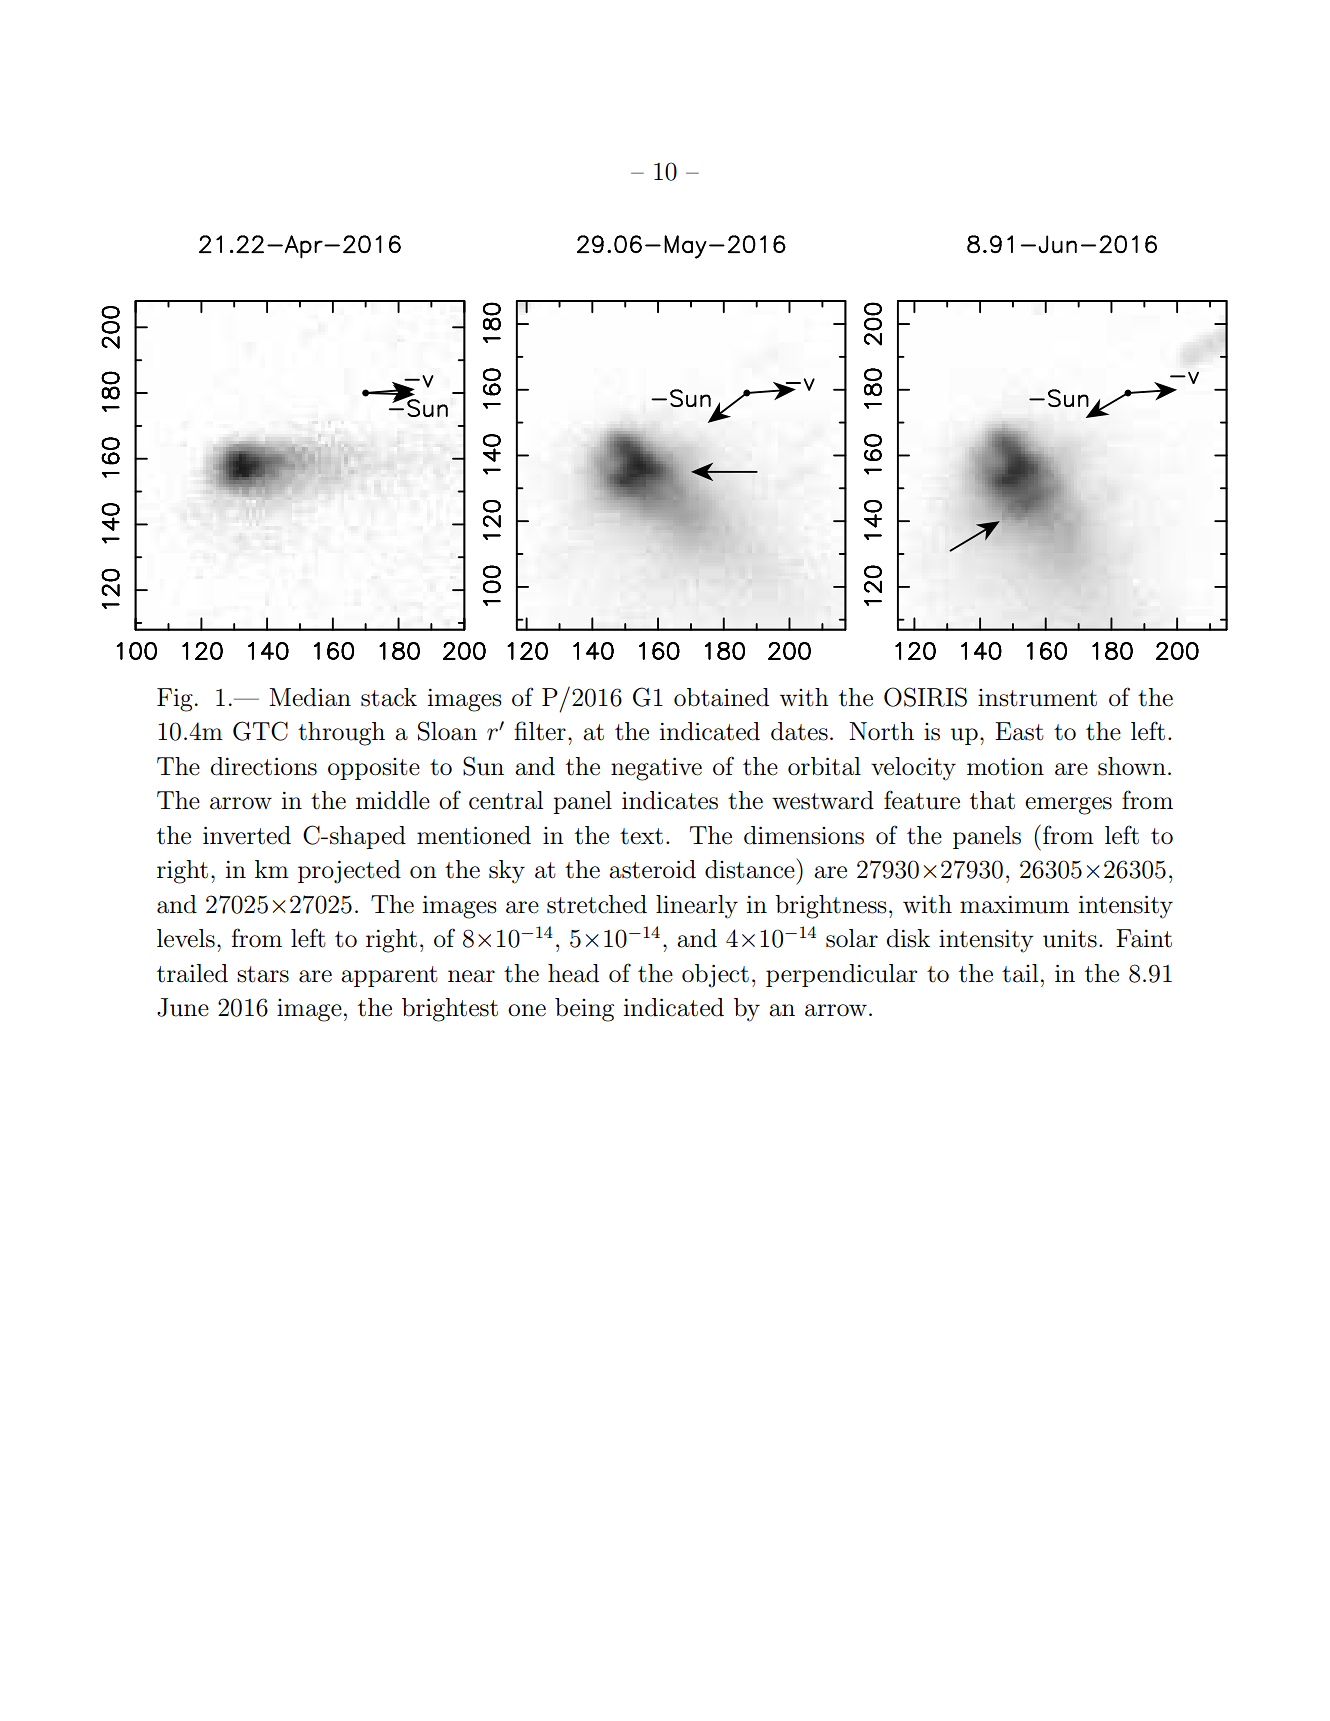 The width and height of the screenshot is (1330, 1721). What do you see at coordinates (247, 835) in the screenshot?
I see `inverted` at bounding box center [247, 835].
